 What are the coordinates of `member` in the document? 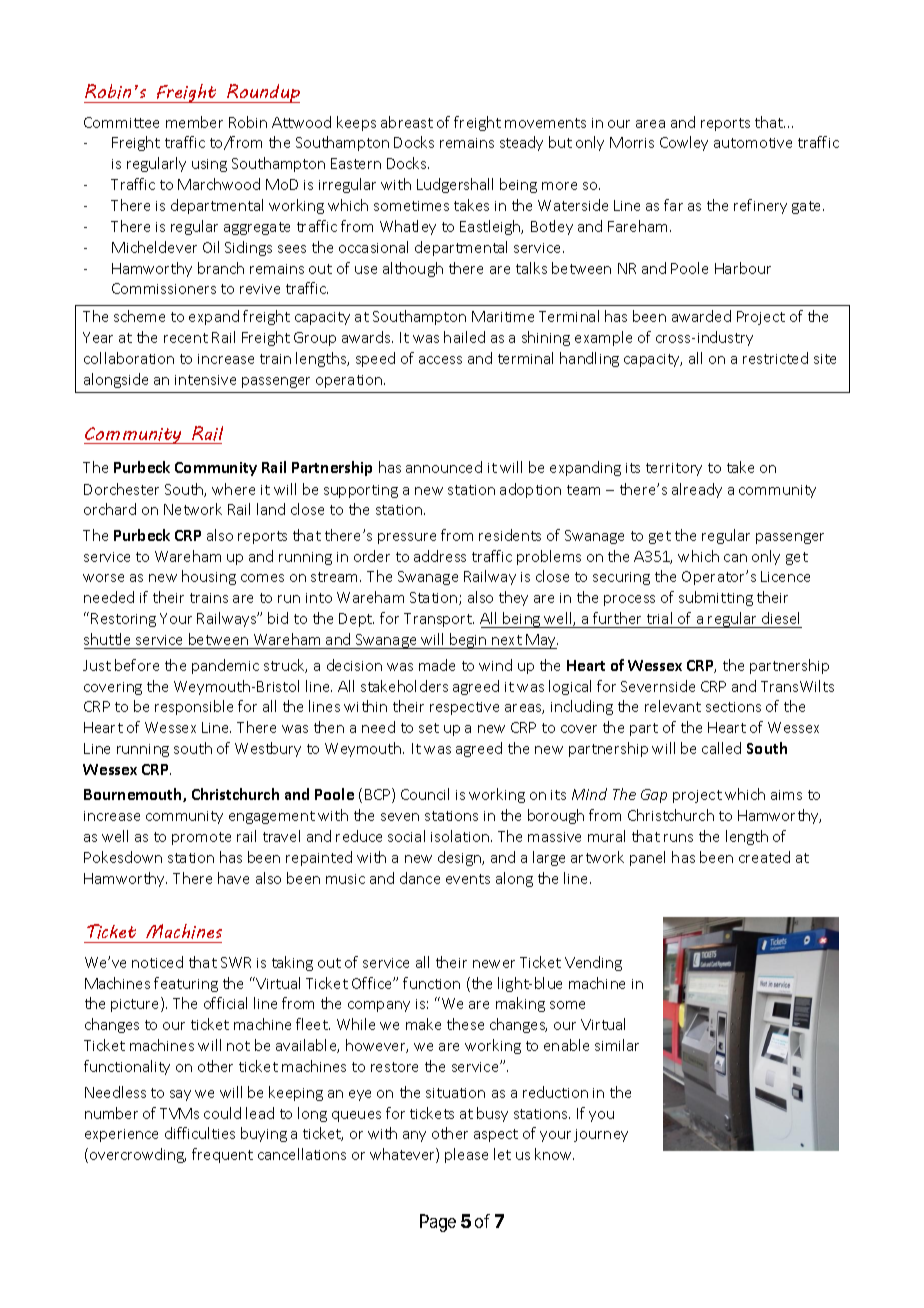 It's located at (194, 122).
